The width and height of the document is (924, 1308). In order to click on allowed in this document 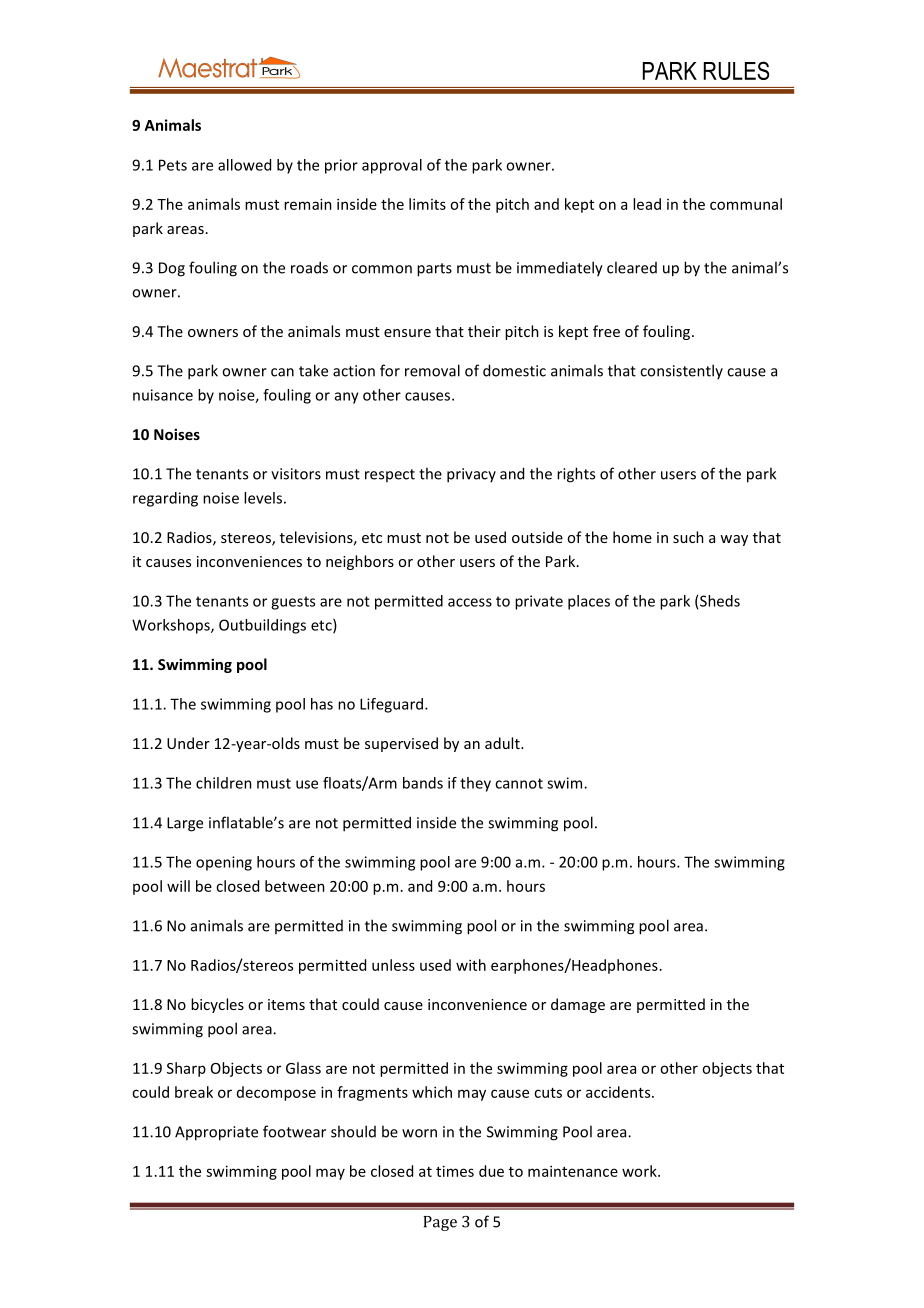, I will do `click(244, 165)`.
